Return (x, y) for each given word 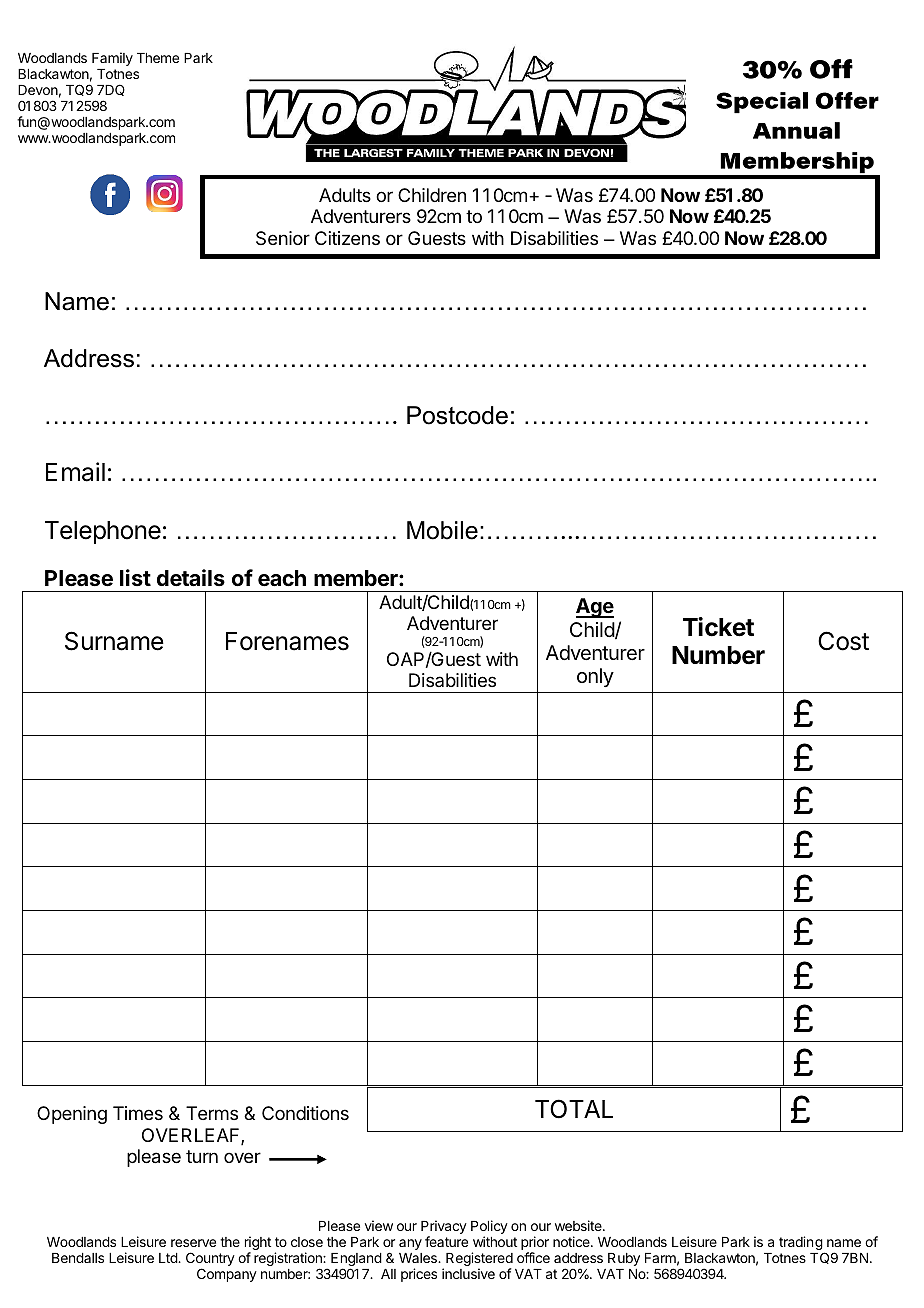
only (595, 677)
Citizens (347, 238)
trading (801, 1243)
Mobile (442, 530)
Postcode (457, 415)
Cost (843, 641)
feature (446, 1241)
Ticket (718, 627)
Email (75, 472)
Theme (158, 58)
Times (138, 1113)
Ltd (169, 1258)
